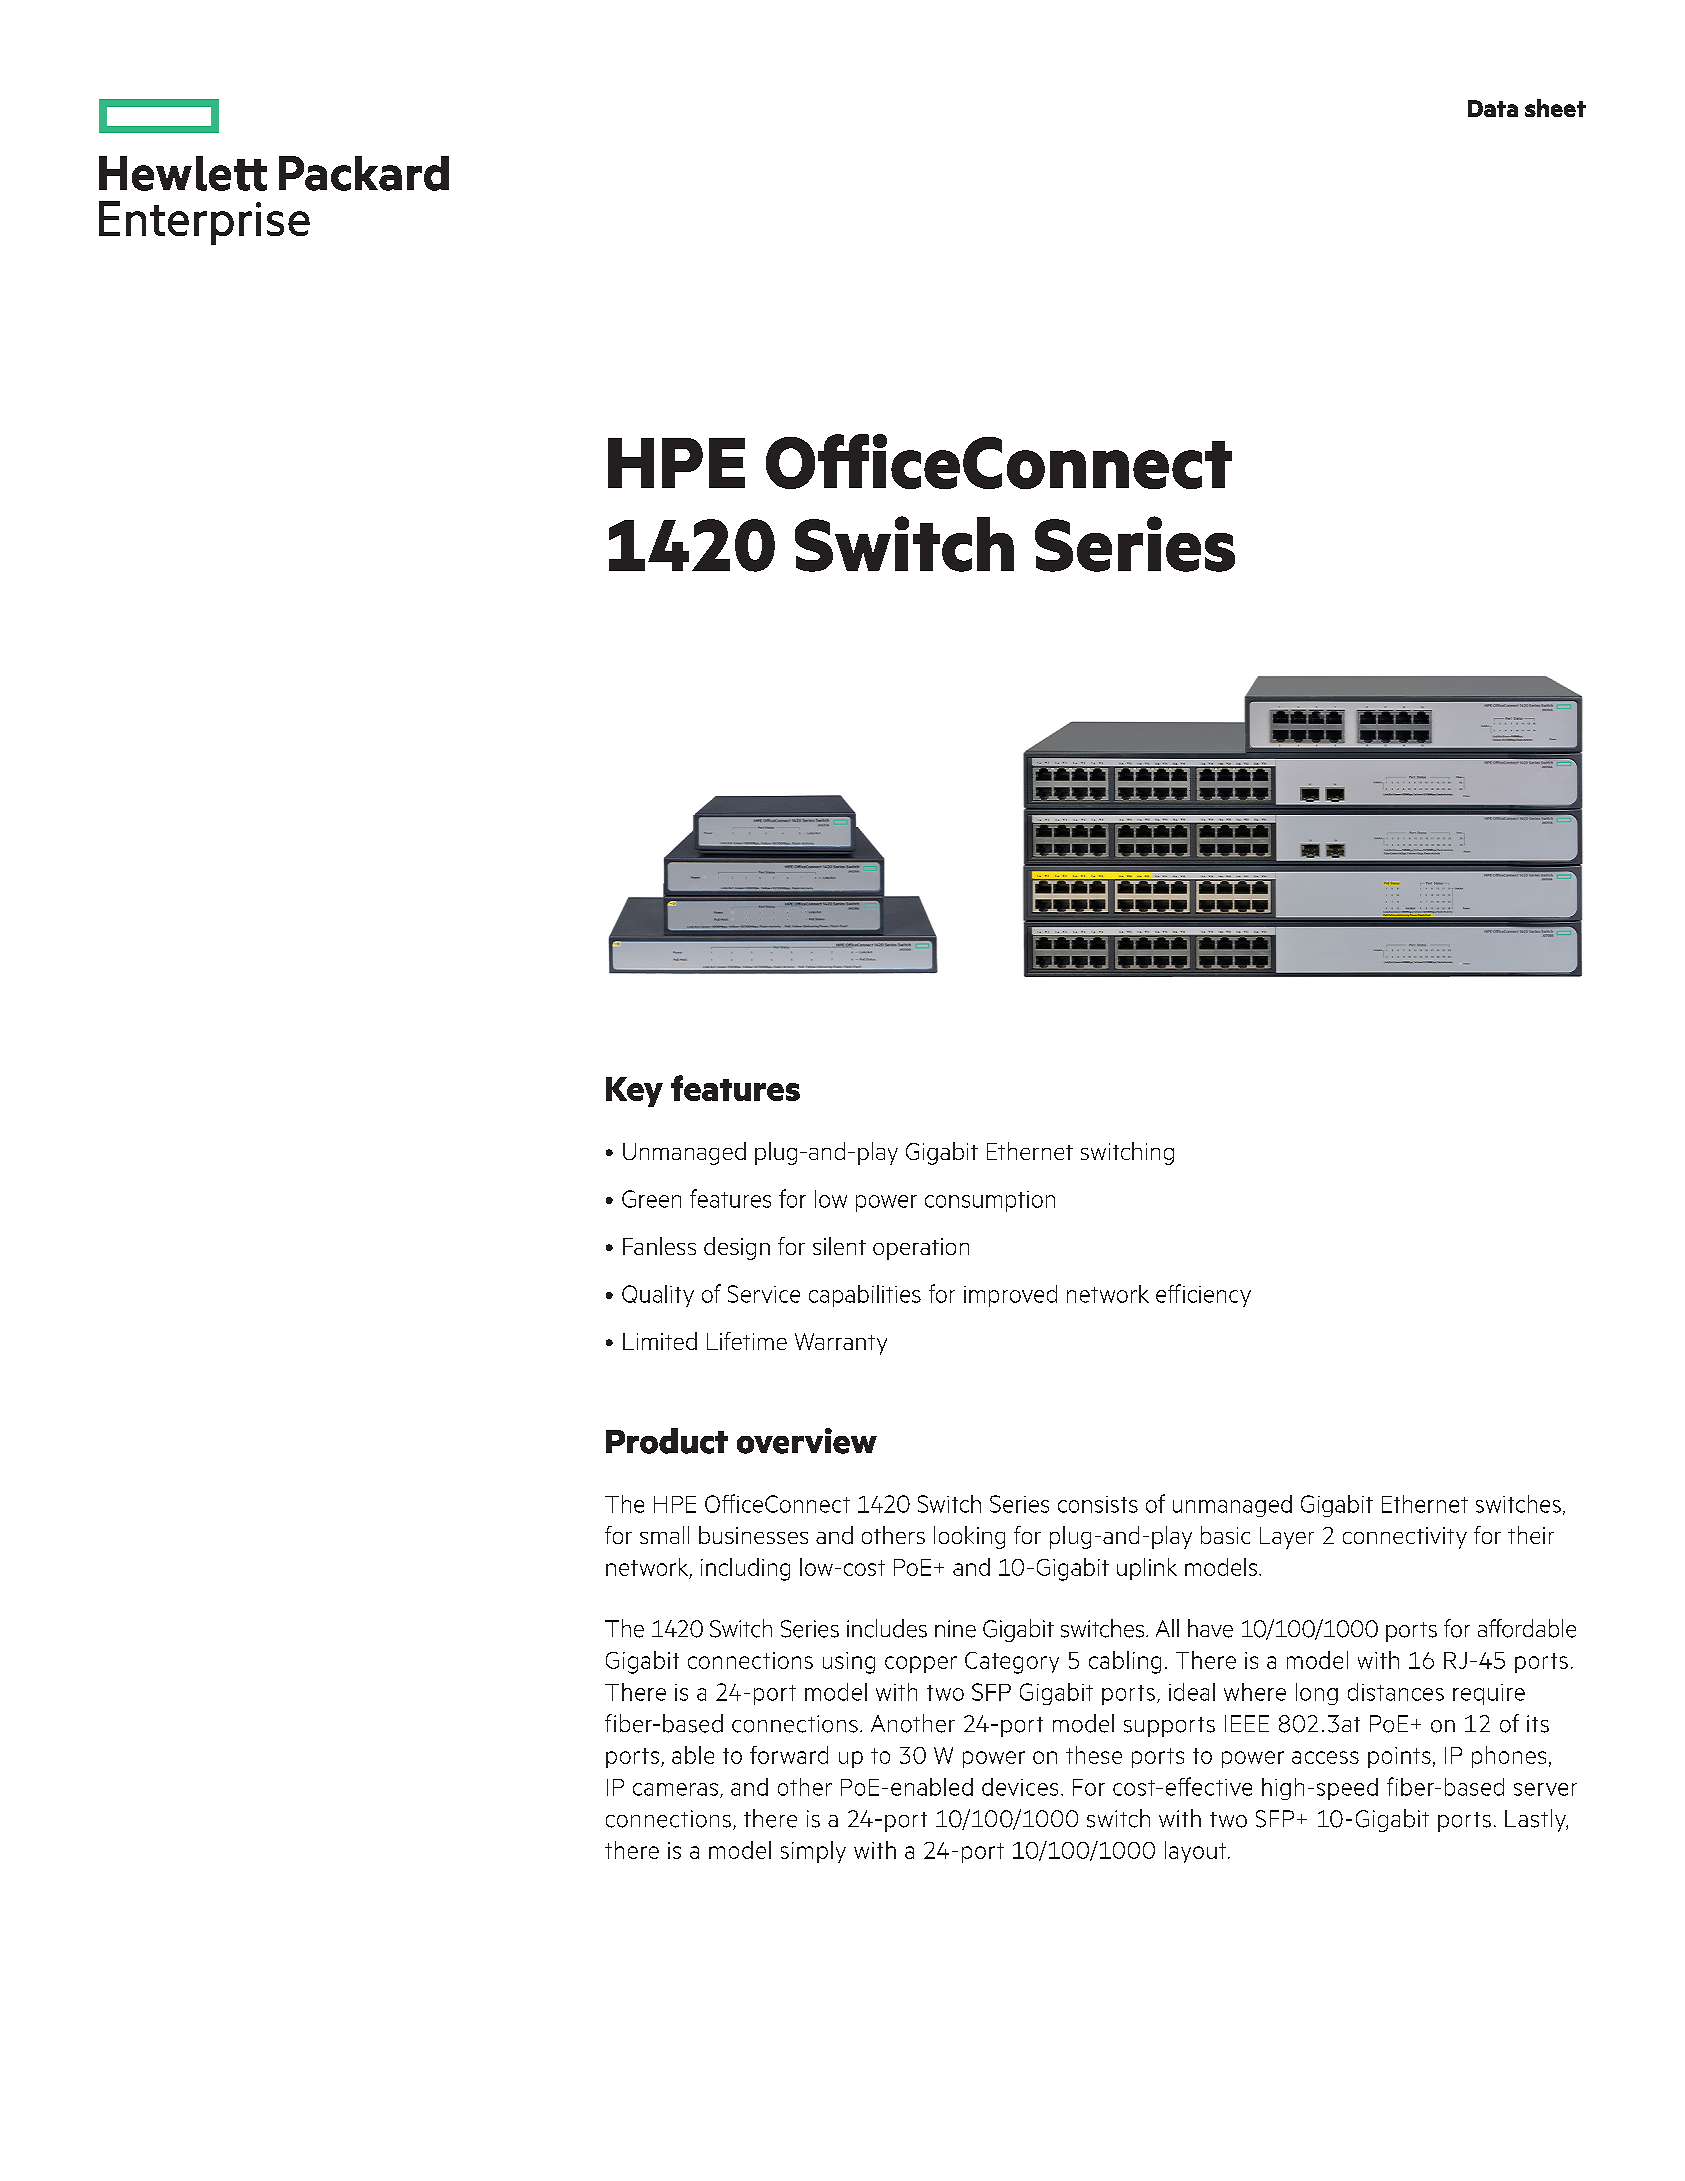  I want to click on forward, so click(789, 1755).
